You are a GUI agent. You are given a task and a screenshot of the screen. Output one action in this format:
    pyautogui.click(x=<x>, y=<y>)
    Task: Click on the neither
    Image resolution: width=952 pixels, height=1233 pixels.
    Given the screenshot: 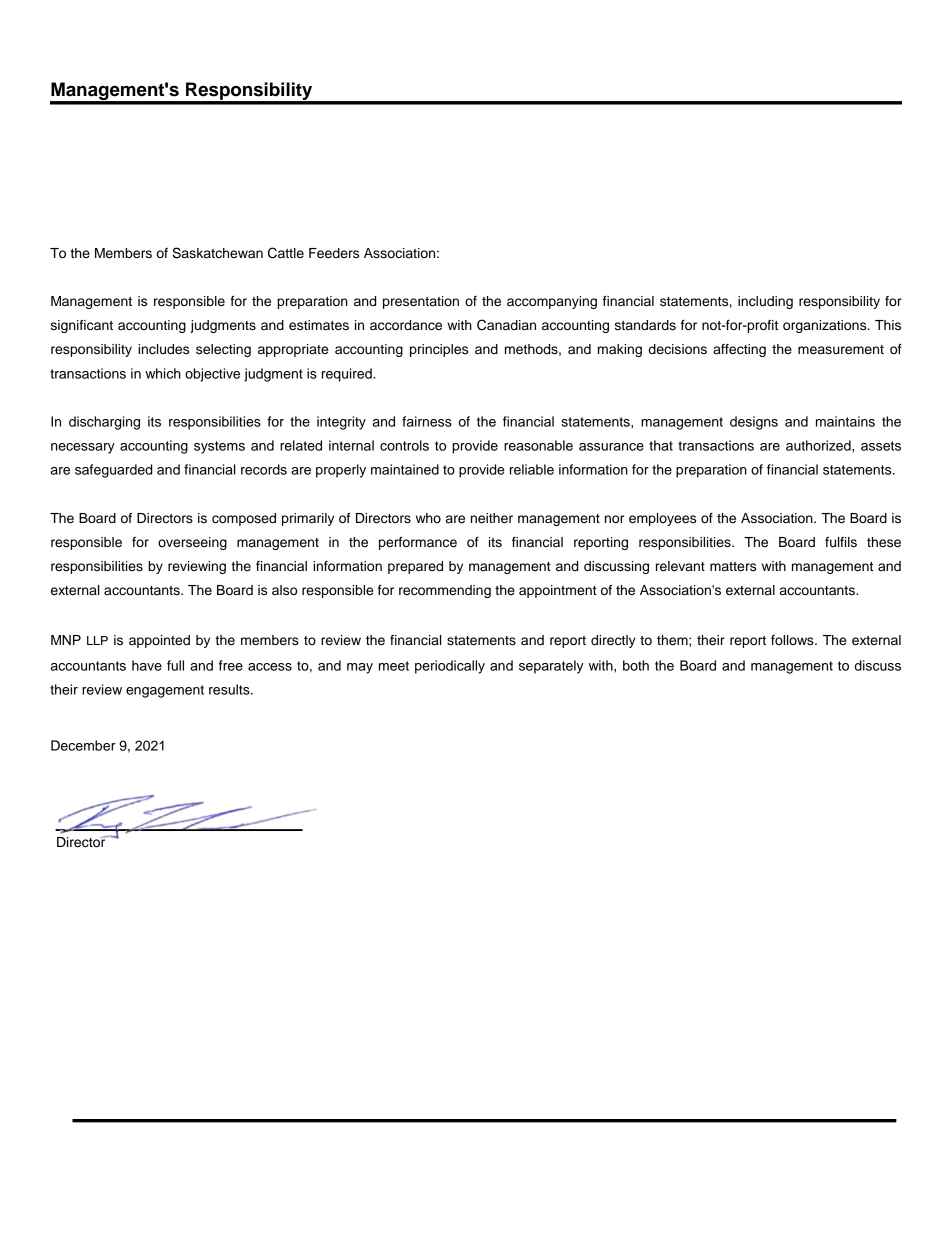 What is the action you would take?
    pyautogui.click(x=492, y=518)
